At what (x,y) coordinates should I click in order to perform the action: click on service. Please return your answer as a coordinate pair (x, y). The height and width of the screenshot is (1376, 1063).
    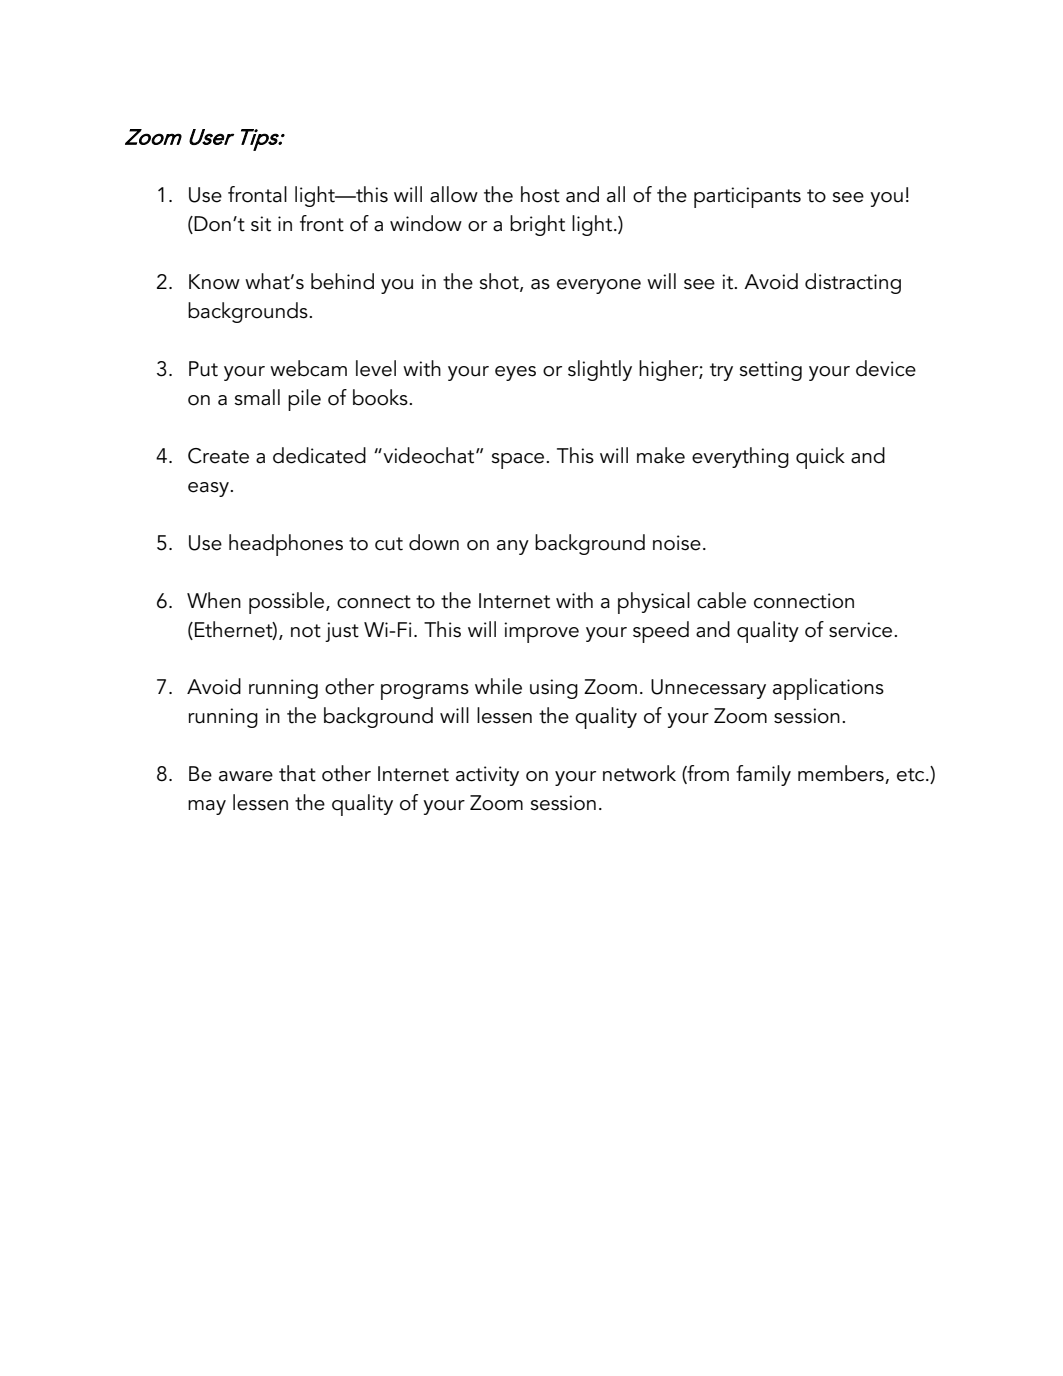
    Looking at the image, I should click on (862, 630).
